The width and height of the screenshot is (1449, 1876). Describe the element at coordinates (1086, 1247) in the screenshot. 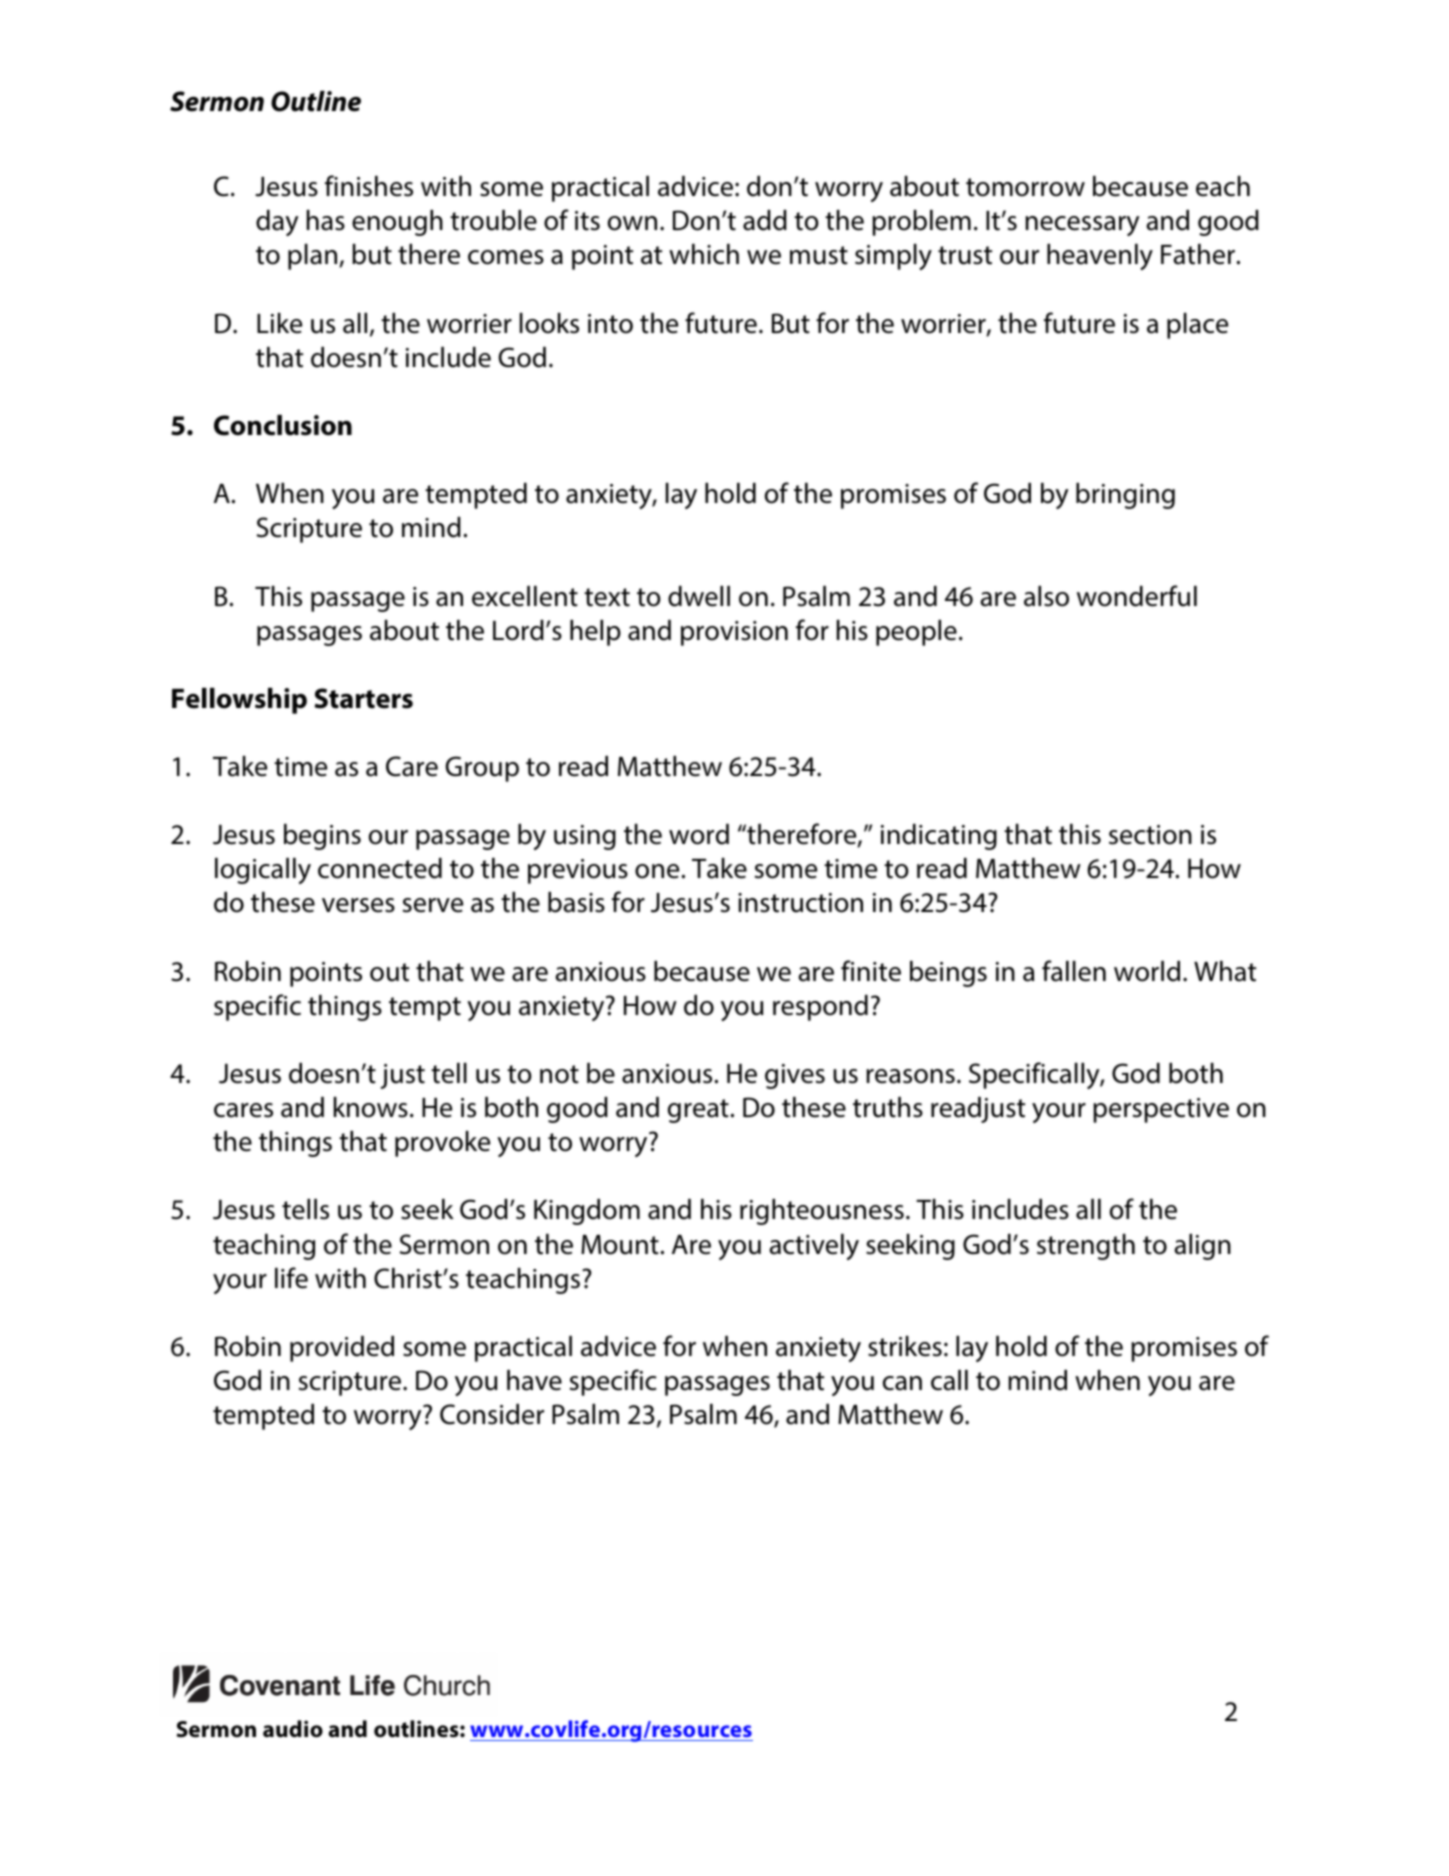

I see `strength` at that location.
